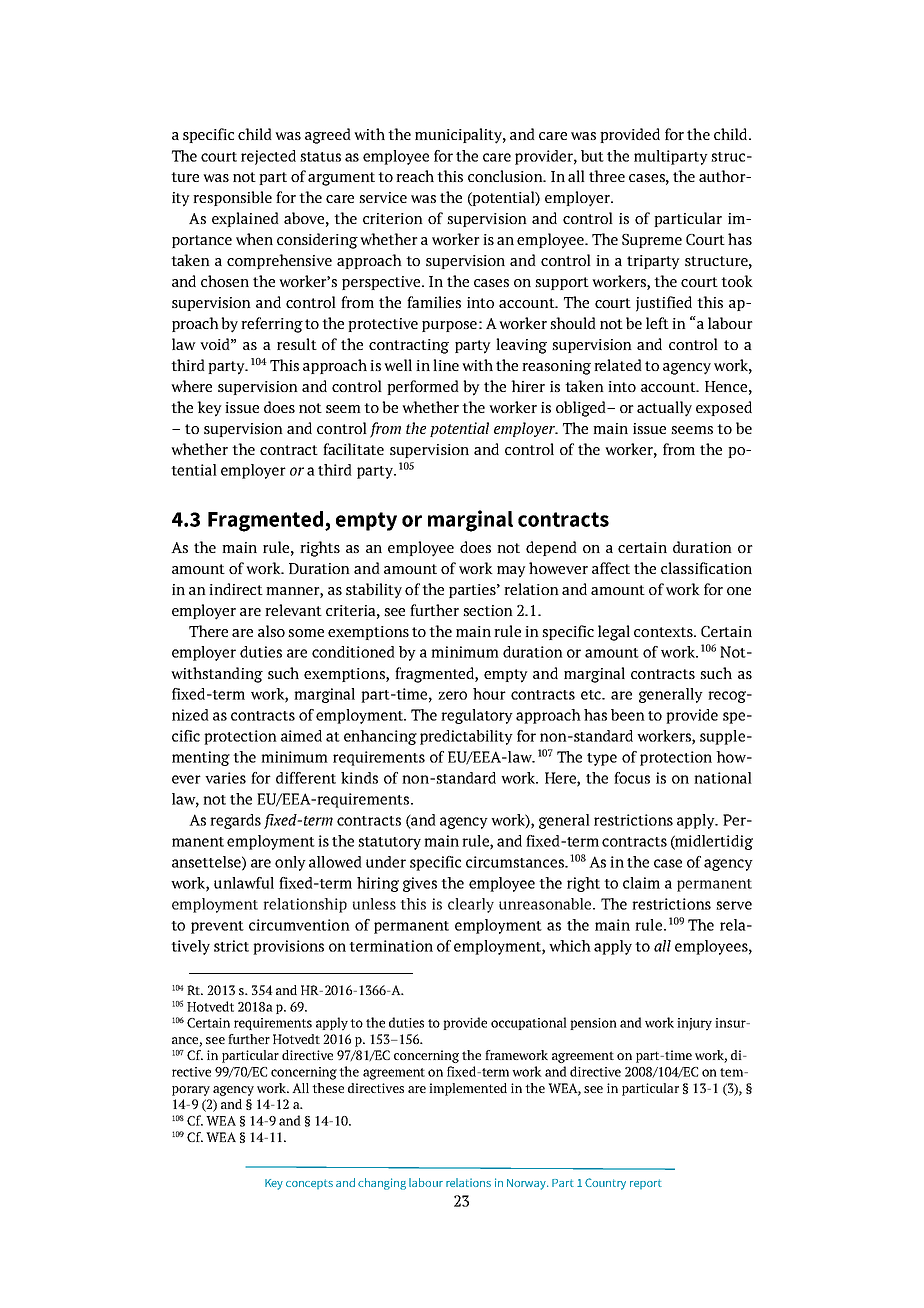 Image resolution: width=924 pixels, height=1308 pixels. What do you see at coordinates (664, 409) in the screenshot?
I see `actually` at bounding box center [664, 409].
